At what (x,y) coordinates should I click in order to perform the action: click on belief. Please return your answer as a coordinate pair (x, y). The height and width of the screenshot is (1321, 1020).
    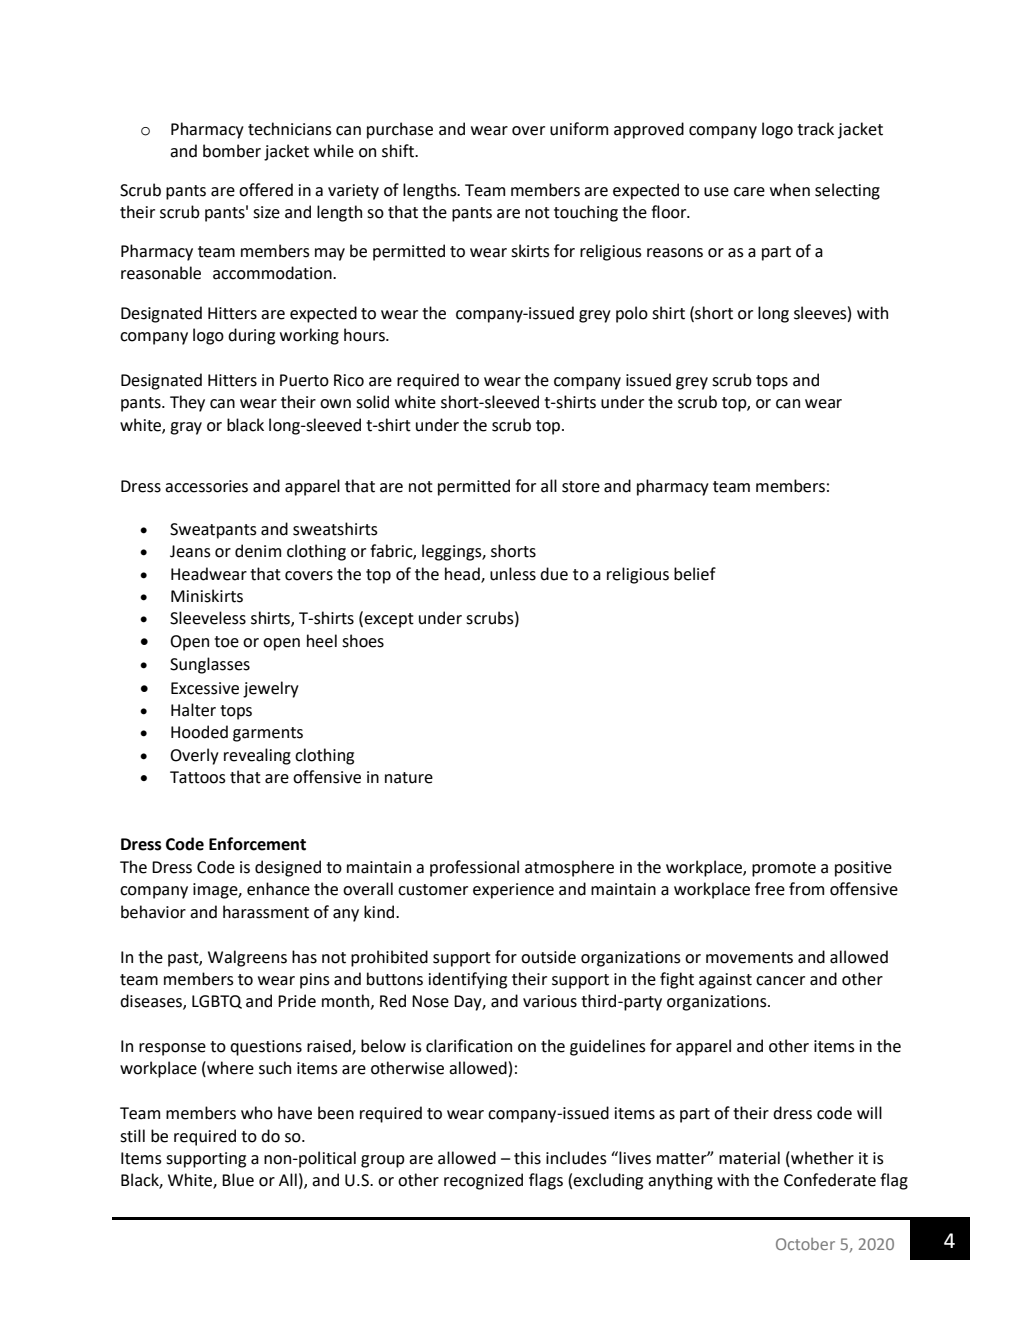
    Looking at the image, I should click on (695, 574).
